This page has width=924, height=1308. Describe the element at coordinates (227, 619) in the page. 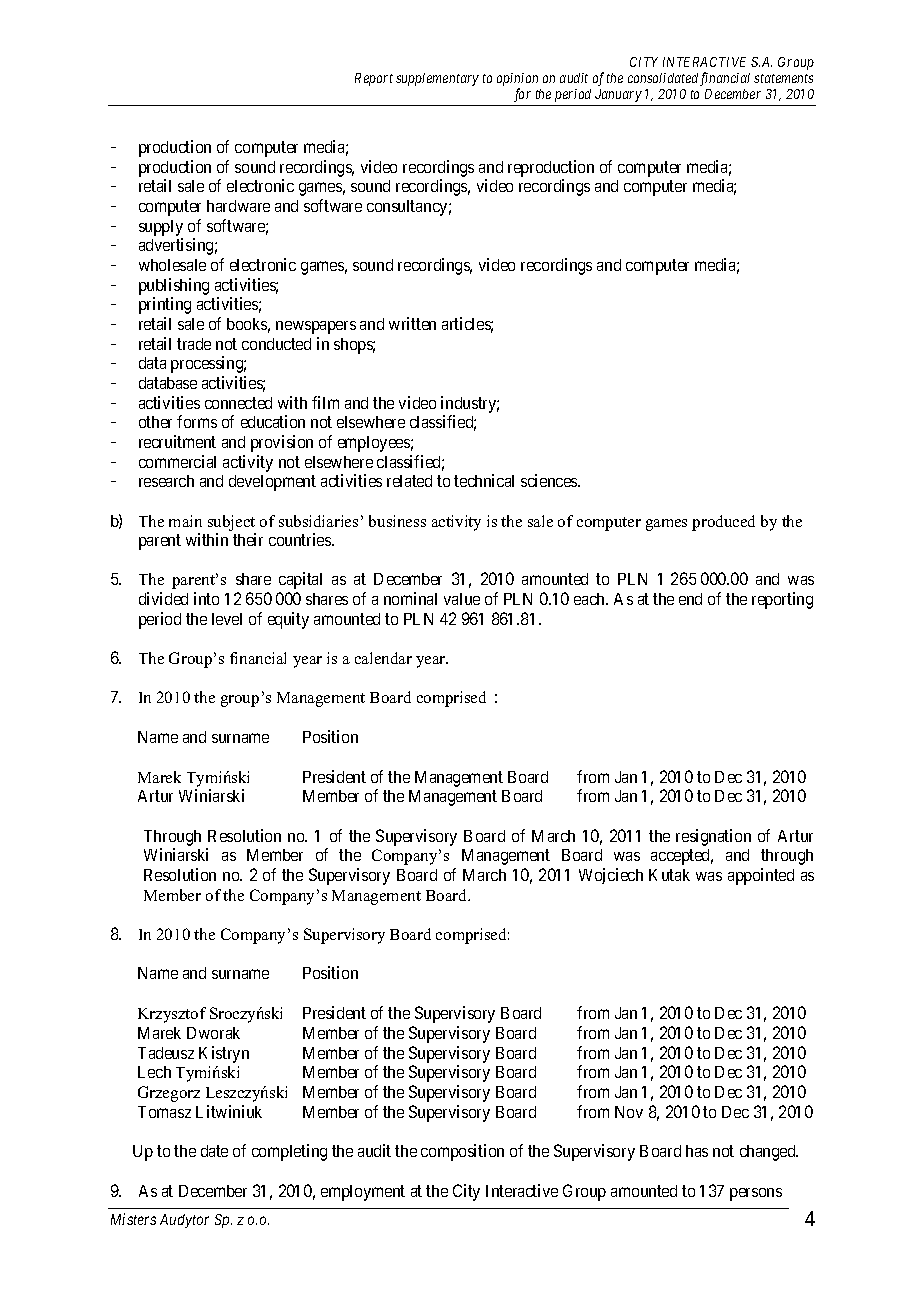

I see `level` at that location.
